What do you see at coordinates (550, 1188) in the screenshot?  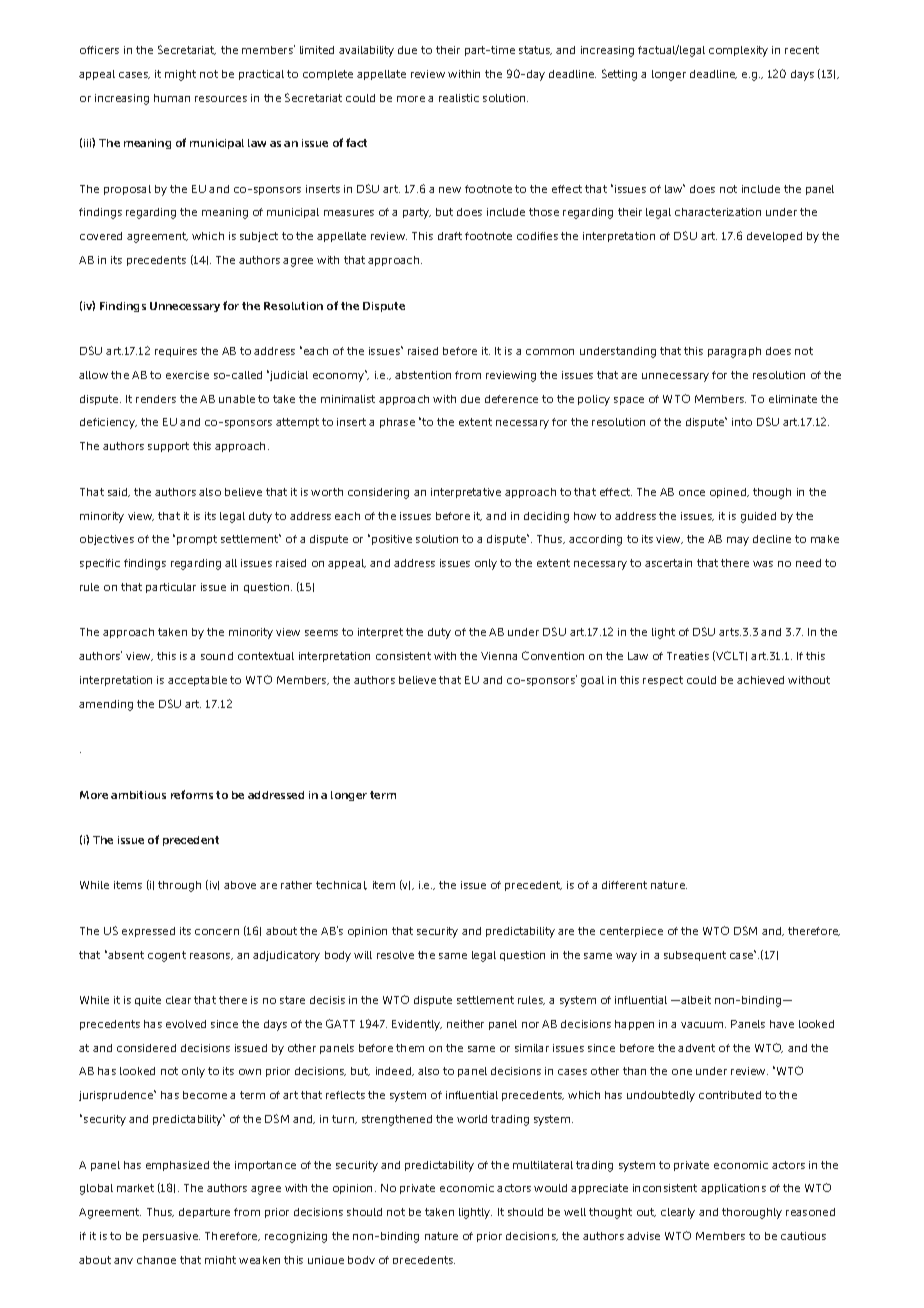 I see `would` at bounding box center [550, 1188].
